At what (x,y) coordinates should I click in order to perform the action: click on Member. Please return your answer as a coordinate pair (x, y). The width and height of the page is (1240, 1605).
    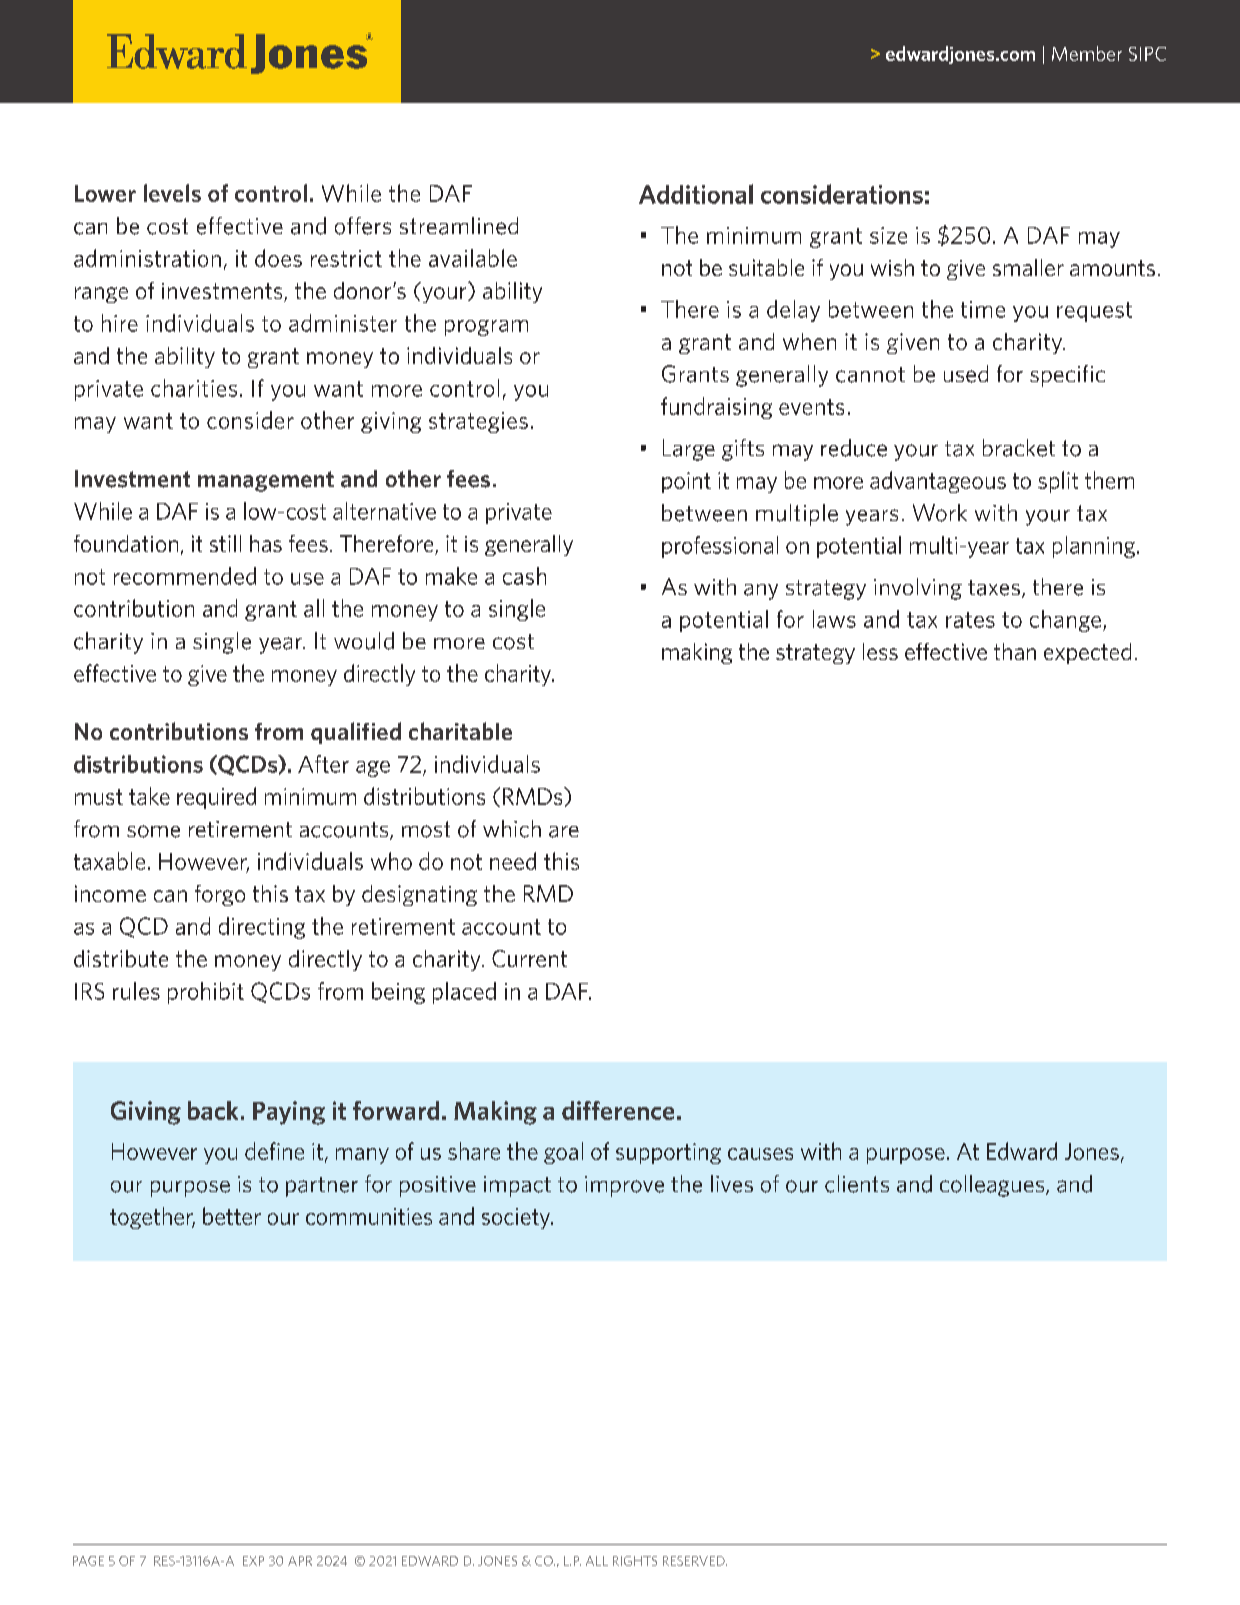
    Looking at the image, I should click on (1087, 53).
